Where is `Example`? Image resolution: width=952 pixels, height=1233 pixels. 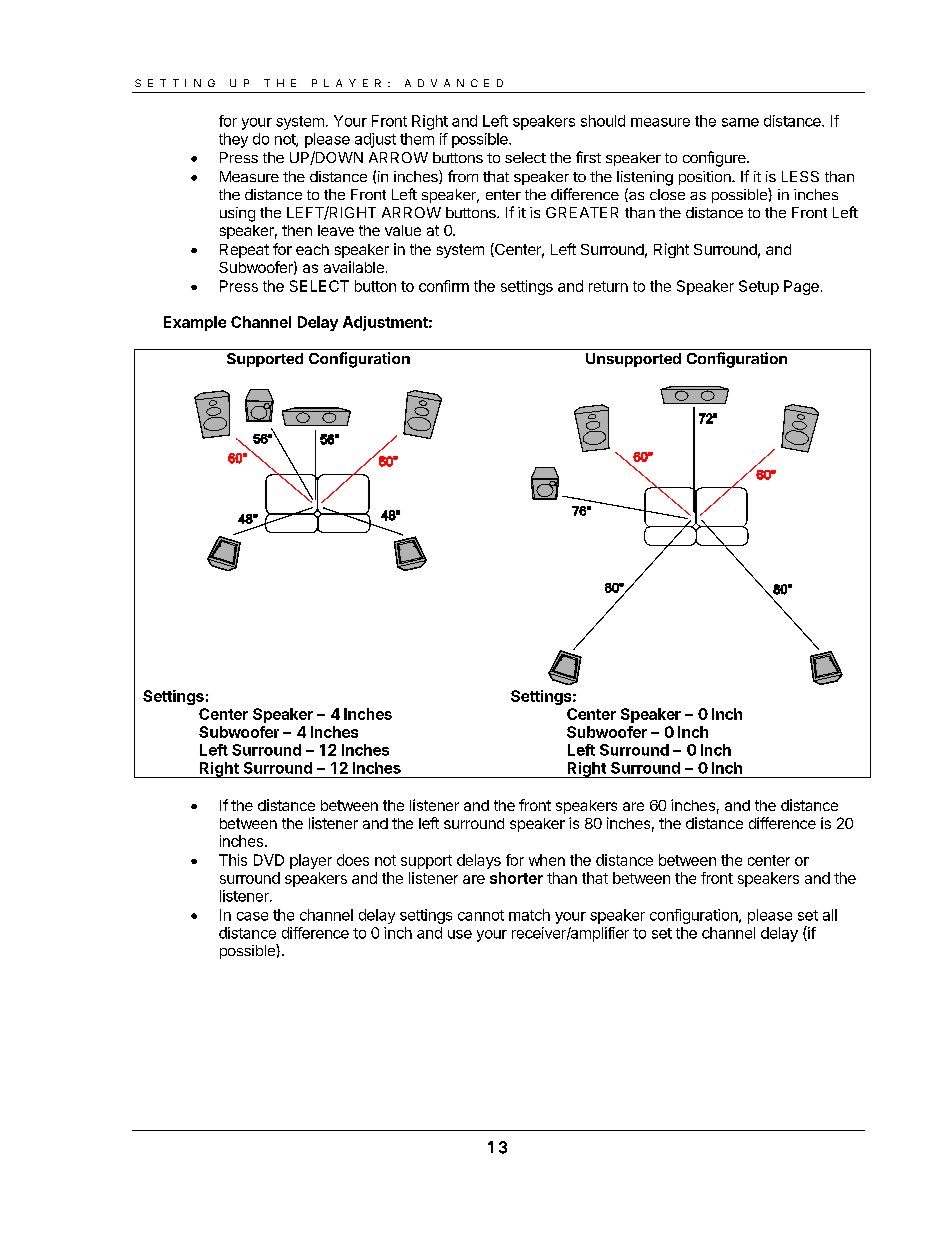
Example is located at coordinates (195, 323).
